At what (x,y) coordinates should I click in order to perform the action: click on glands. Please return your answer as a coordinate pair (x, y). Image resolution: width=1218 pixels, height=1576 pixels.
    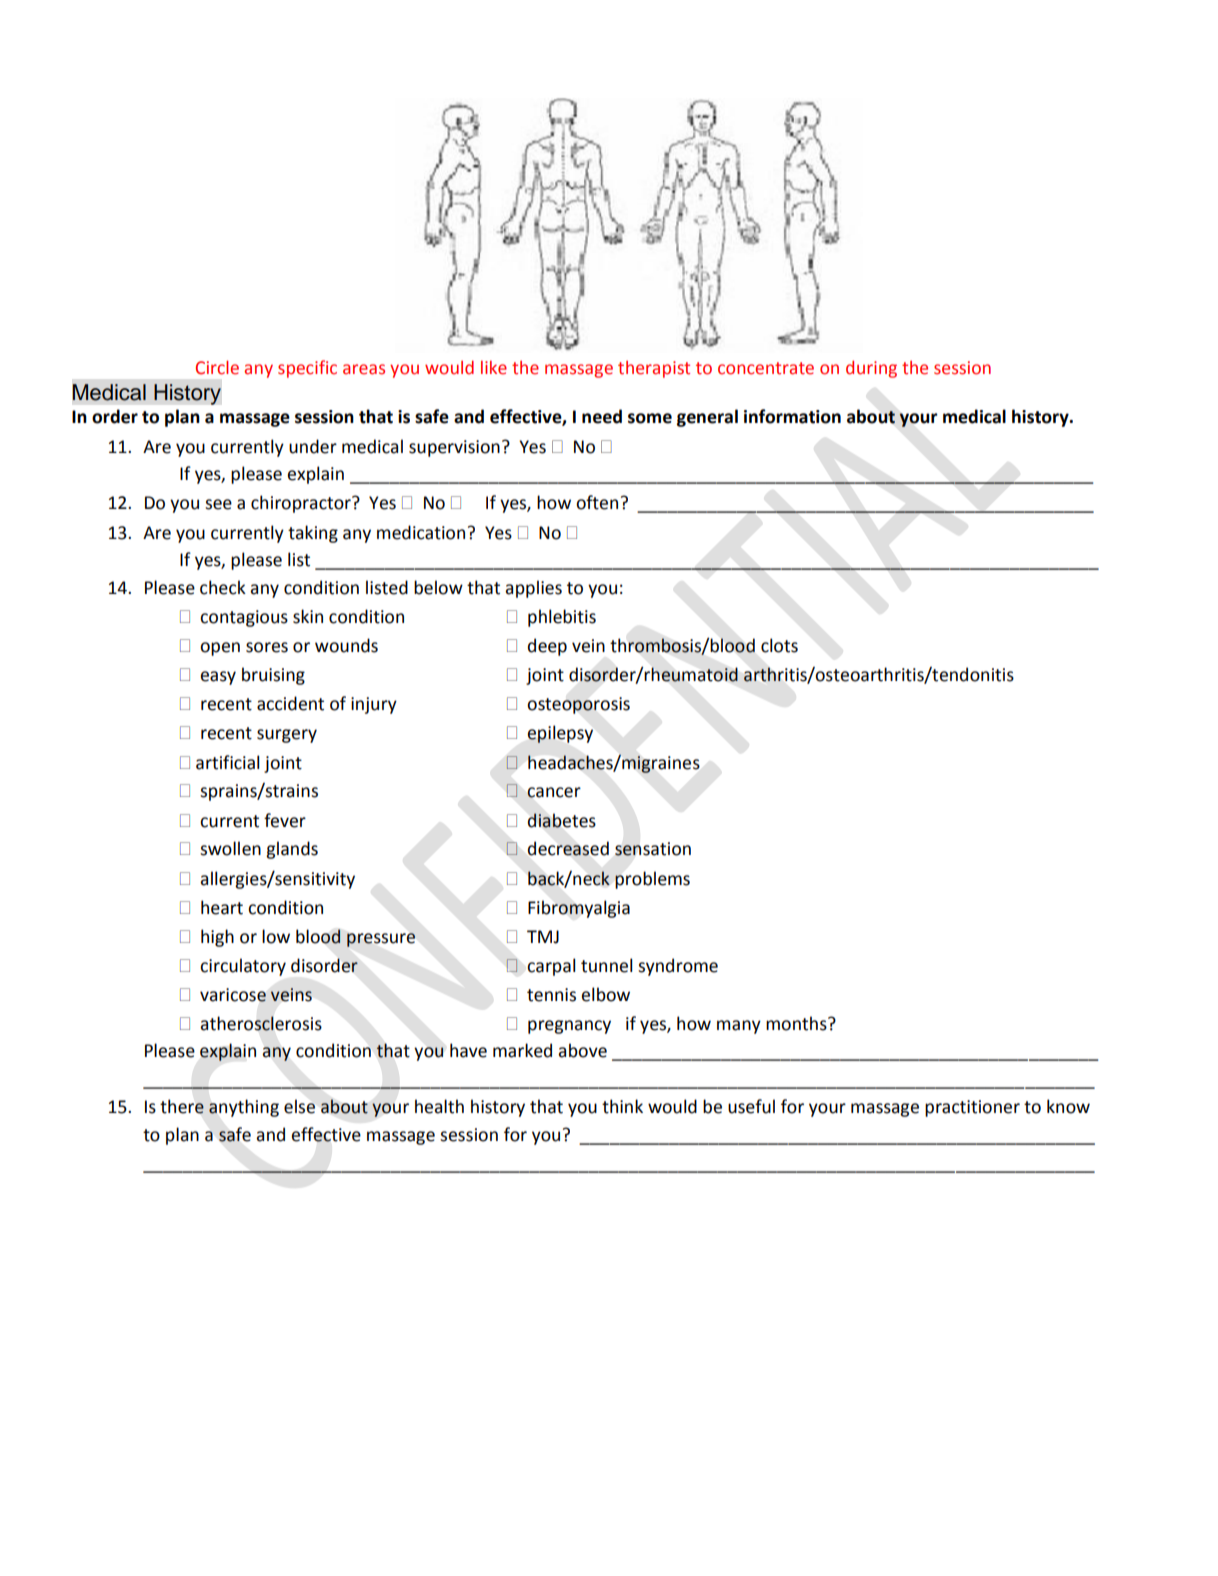
    Looking at the image, I should click on (292, 850).
